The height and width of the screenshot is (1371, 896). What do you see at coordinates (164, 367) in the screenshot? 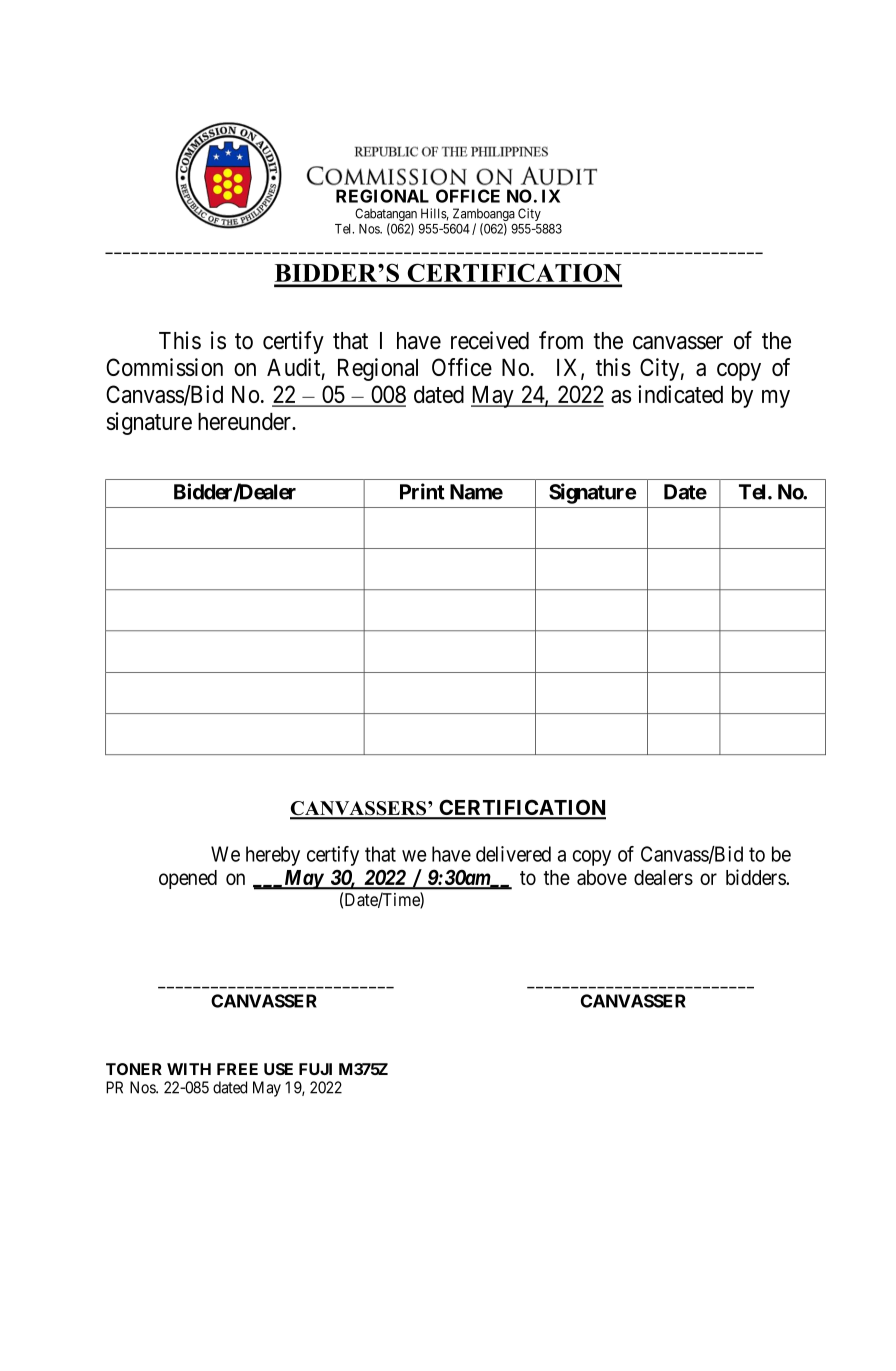
I see `Commission` at bounding box center [164, 367].
